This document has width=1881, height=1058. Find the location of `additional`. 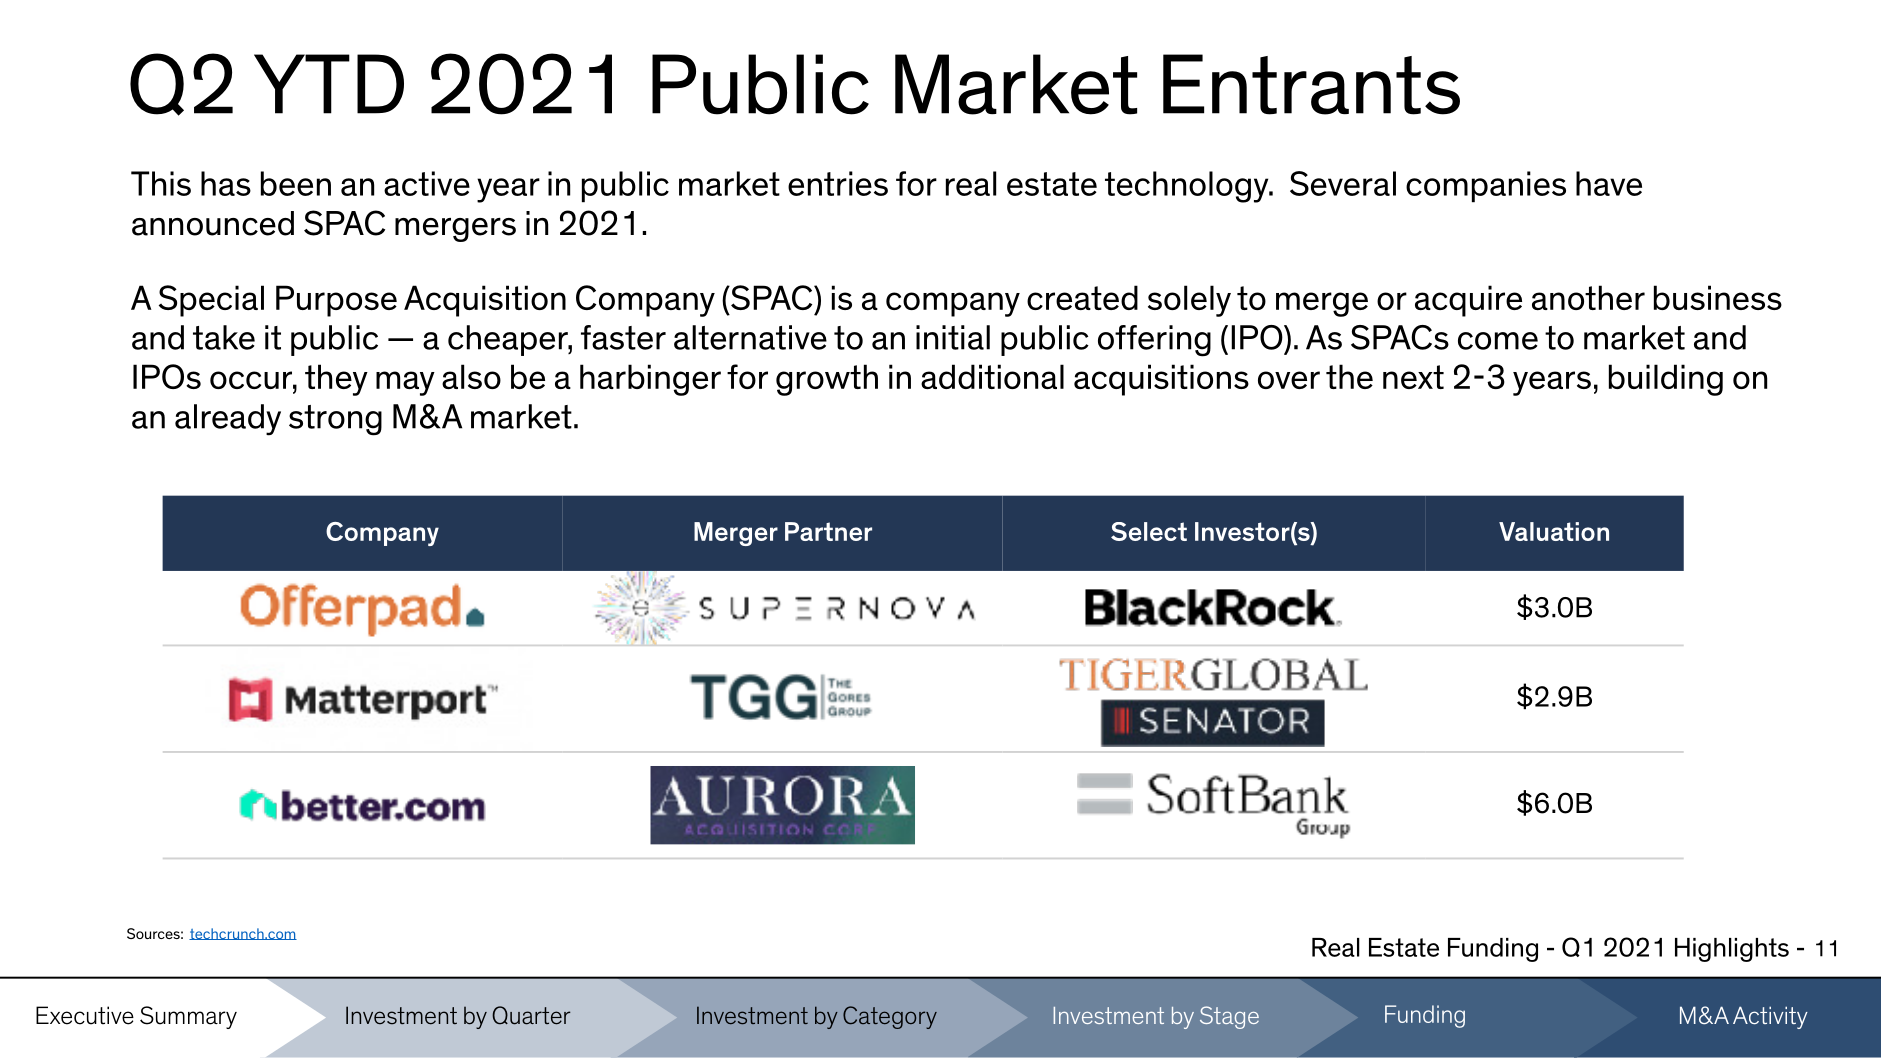

additional is located at coordinates (992, 376).
